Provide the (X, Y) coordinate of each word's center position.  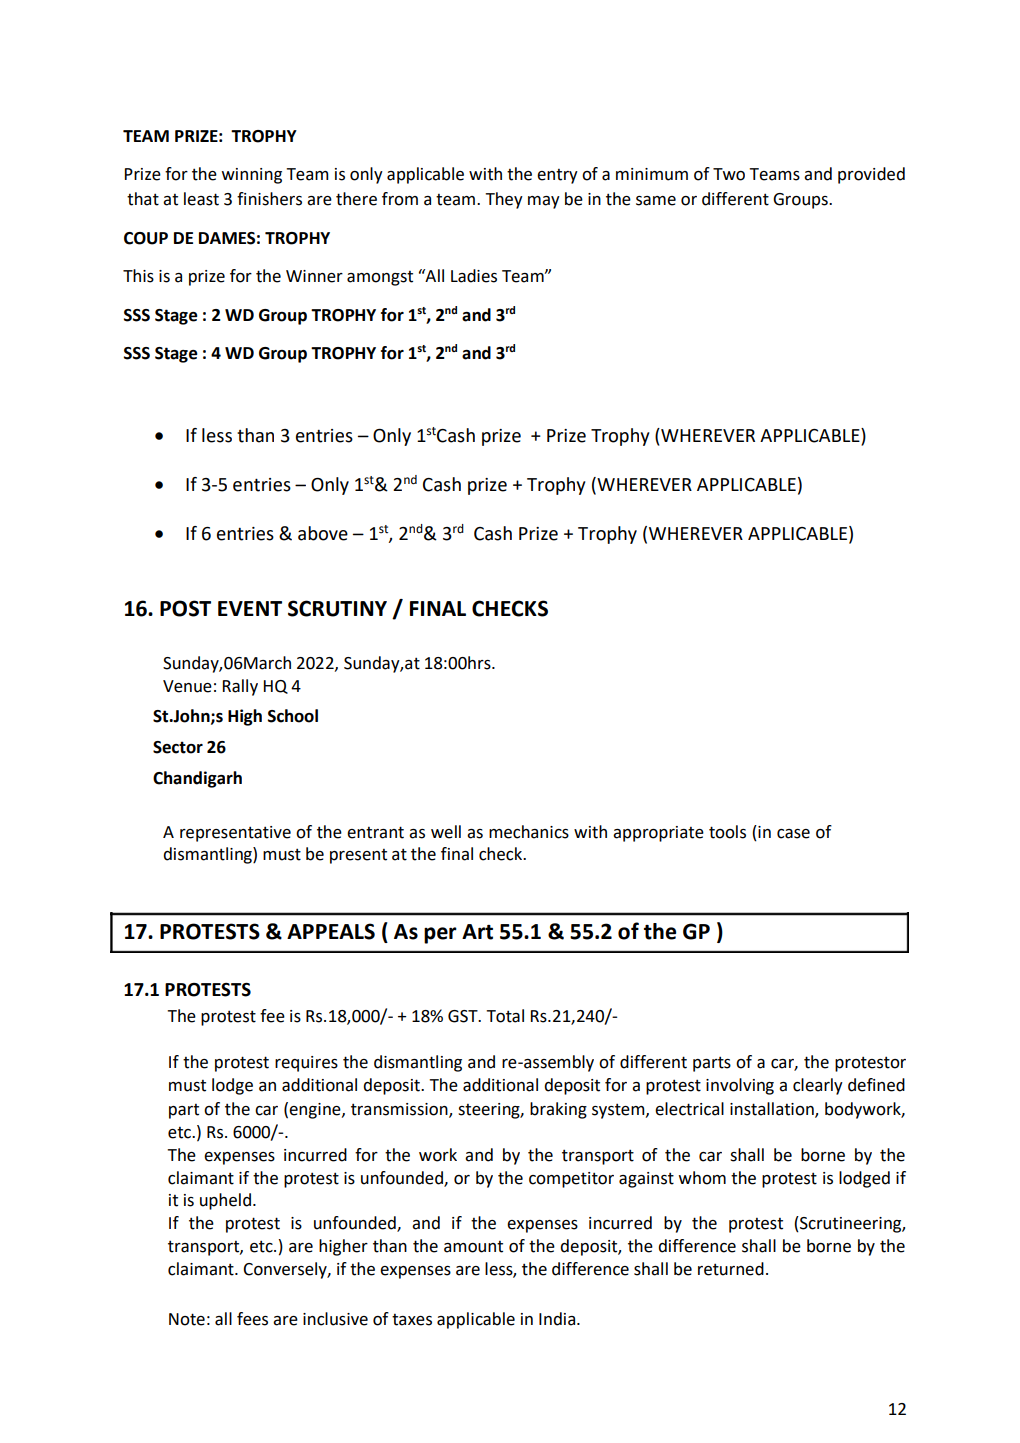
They (504, 200)
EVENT (250, 608)
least (201, 199)
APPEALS (331, 931)
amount (473, 1247)
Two (729, 174)
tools (727, 832)
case (793, 834)
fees (252, 1319)
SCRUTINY (337, 608)
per (440, 935)
